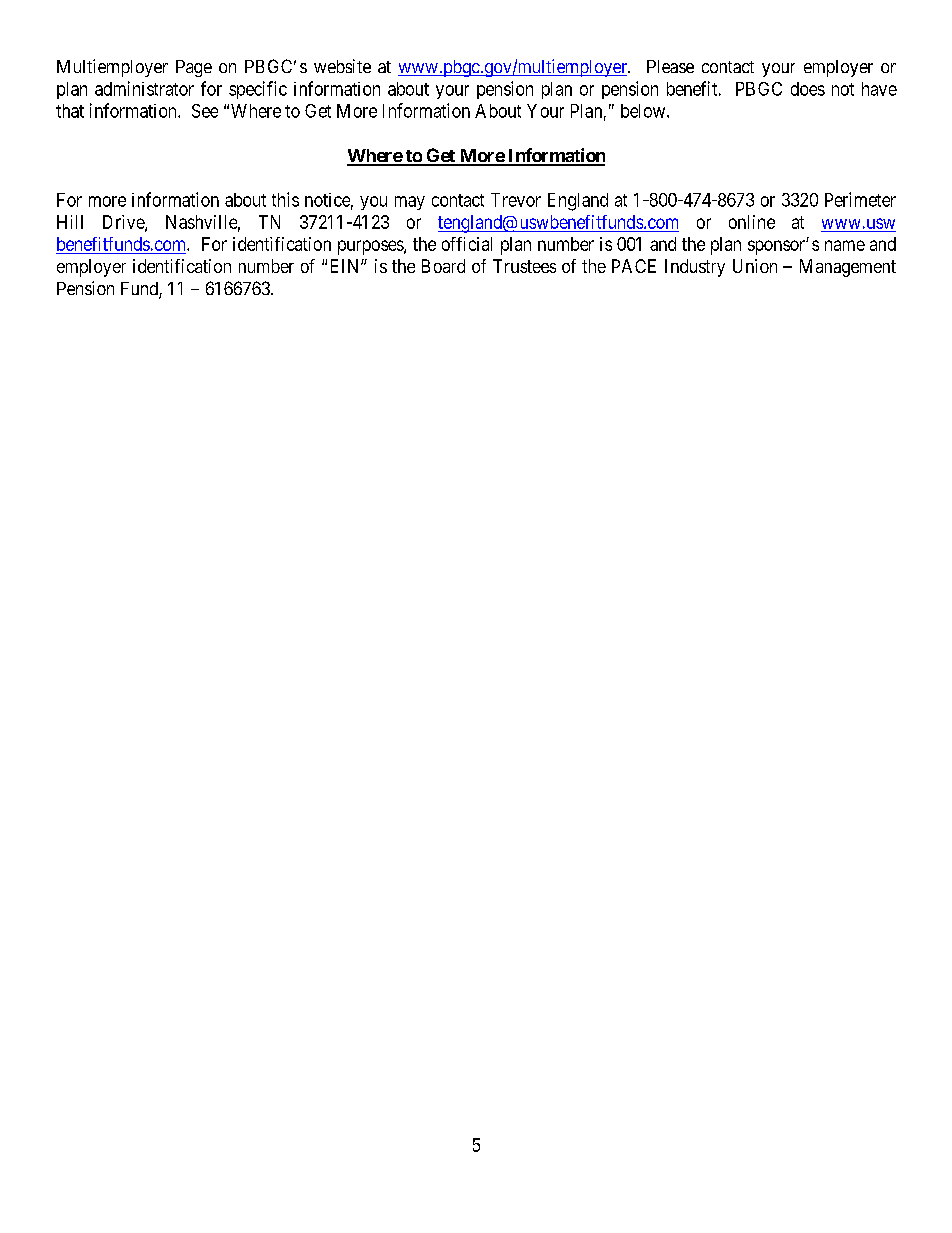 This page has width=952, height=1233. What do you see at coordinates (410, 203) in the page?
I see `may` at bounding box center [410, 203].
